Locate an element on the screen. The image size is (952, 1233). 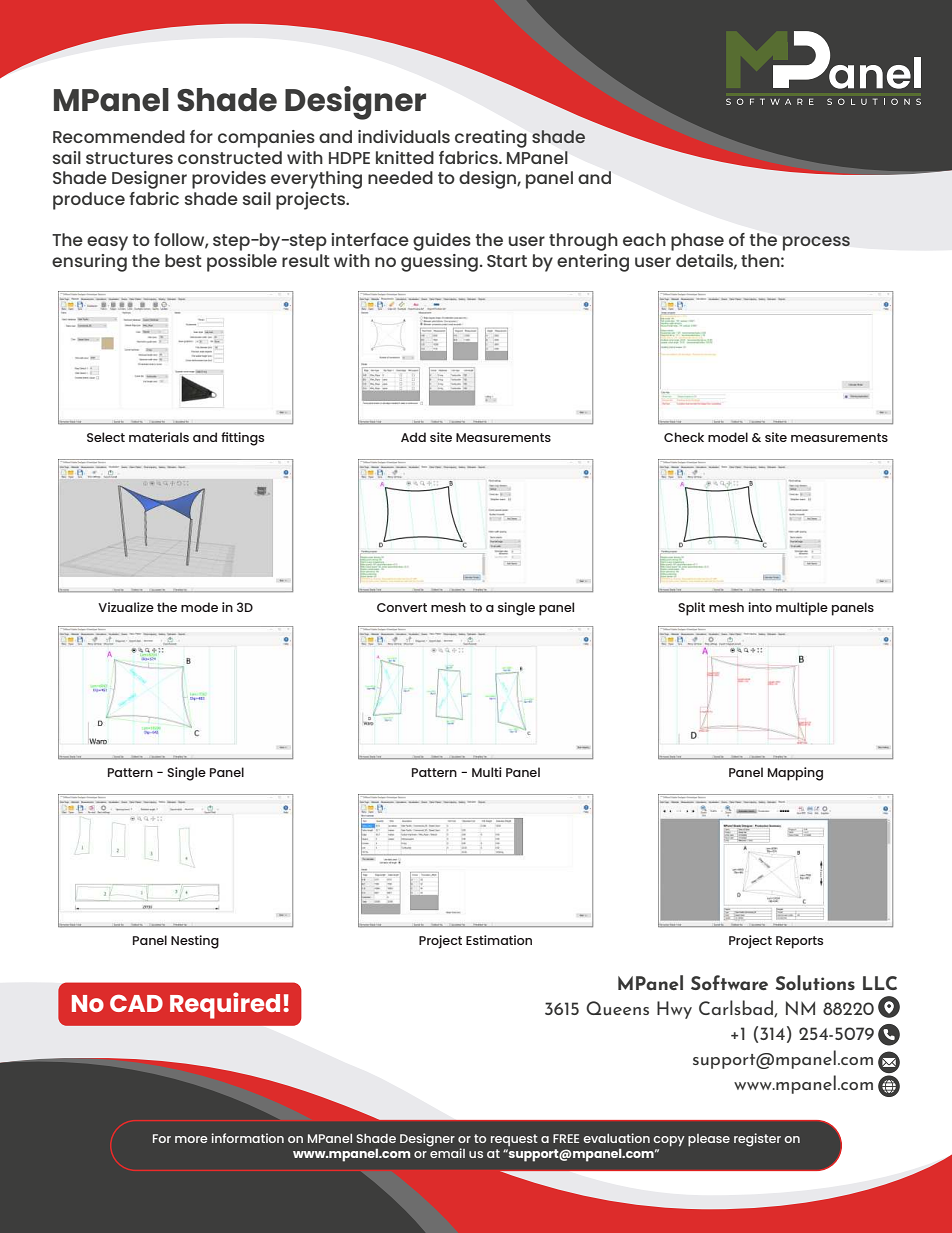
request is located at coordinates (514, 1140).
